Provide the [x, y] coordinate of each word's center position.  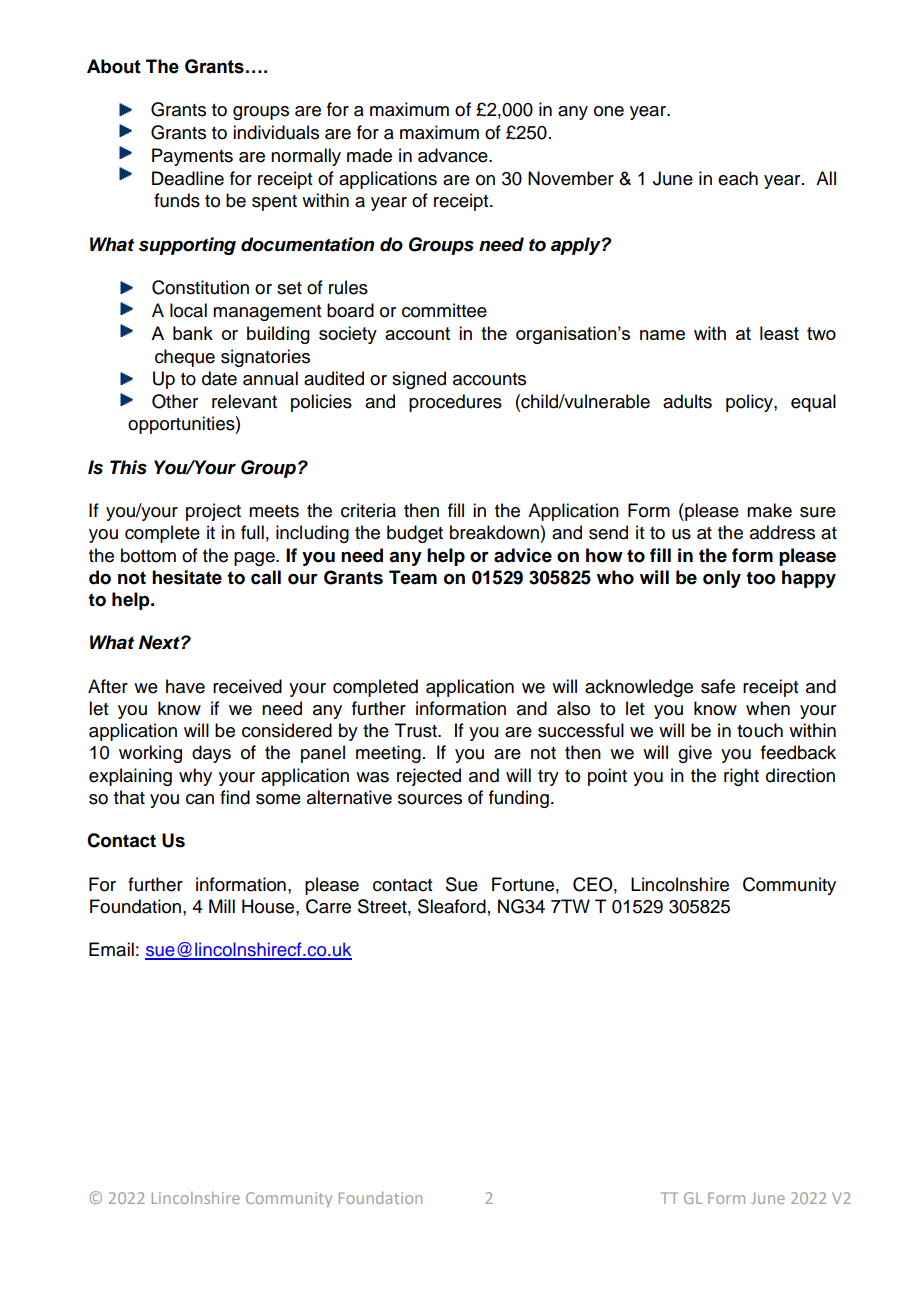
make [769, 510]
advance [454, 155]
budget [415, 534]
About [114, 66]
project [213, 512]
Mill [222, 906]
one [609, 111]
